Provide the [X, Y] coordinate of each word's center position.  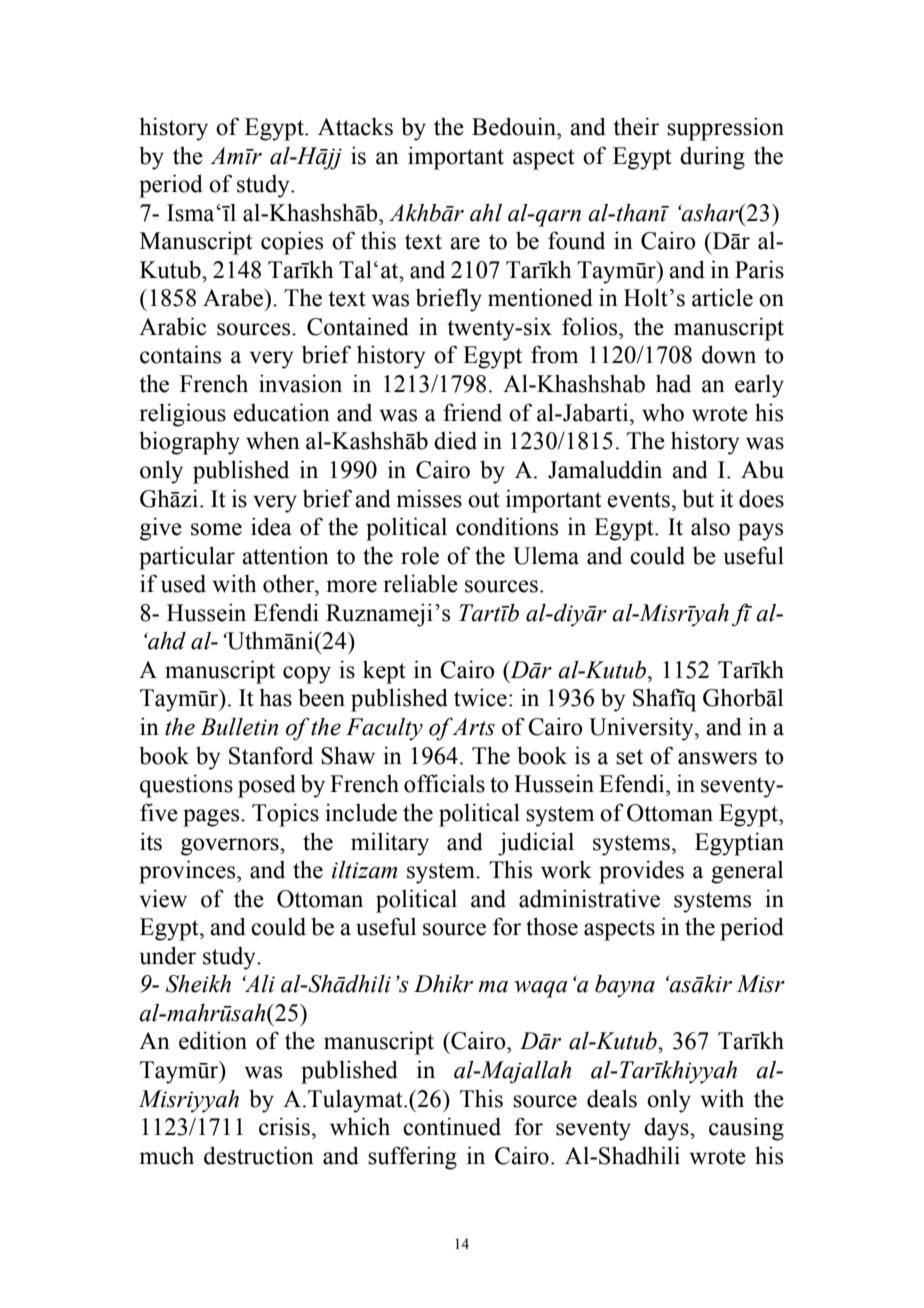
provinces [188, 872]
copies [292, 243]
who [663, 412]
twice [480, 697]
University [642, 729]
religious [182, 415]
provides [641, 872]
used [183, 583]
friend [472, 412]
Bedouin [515, 126]
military [390, 844]
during [712, 158]
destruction [259, 1155]
